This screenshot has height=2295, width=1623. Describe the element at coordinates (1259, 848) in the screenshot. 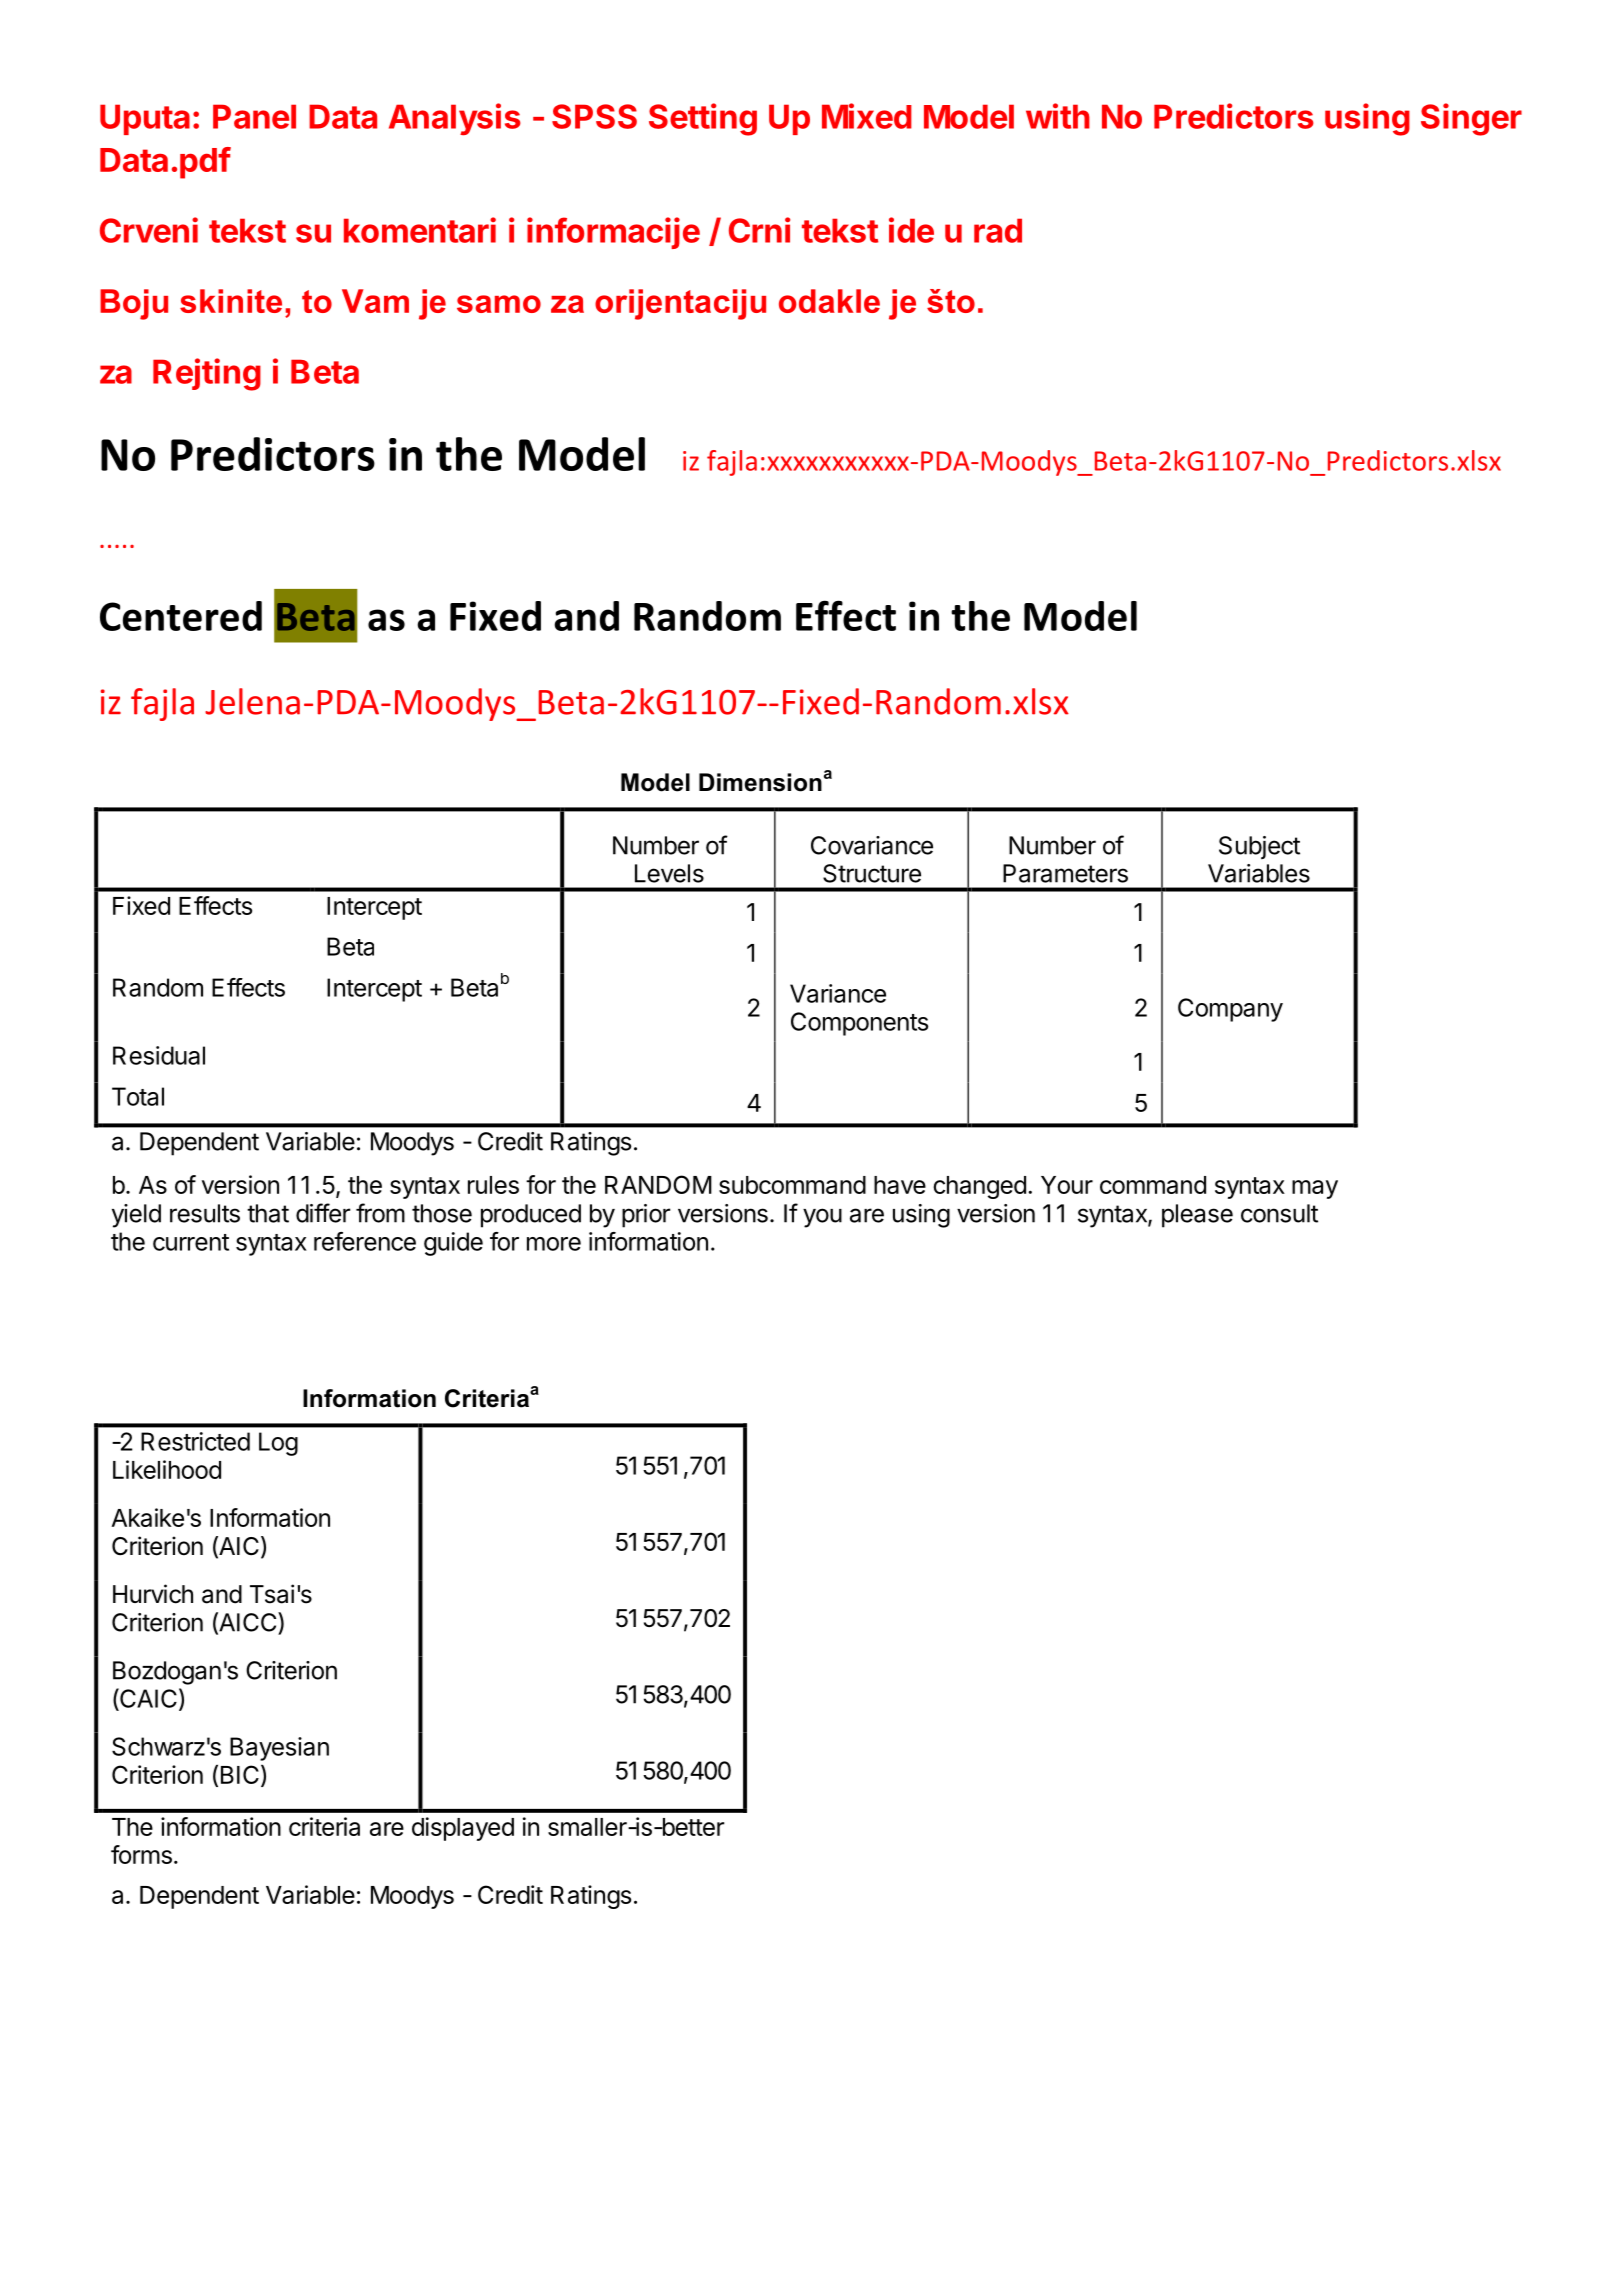

I see `Subject` at that location.
